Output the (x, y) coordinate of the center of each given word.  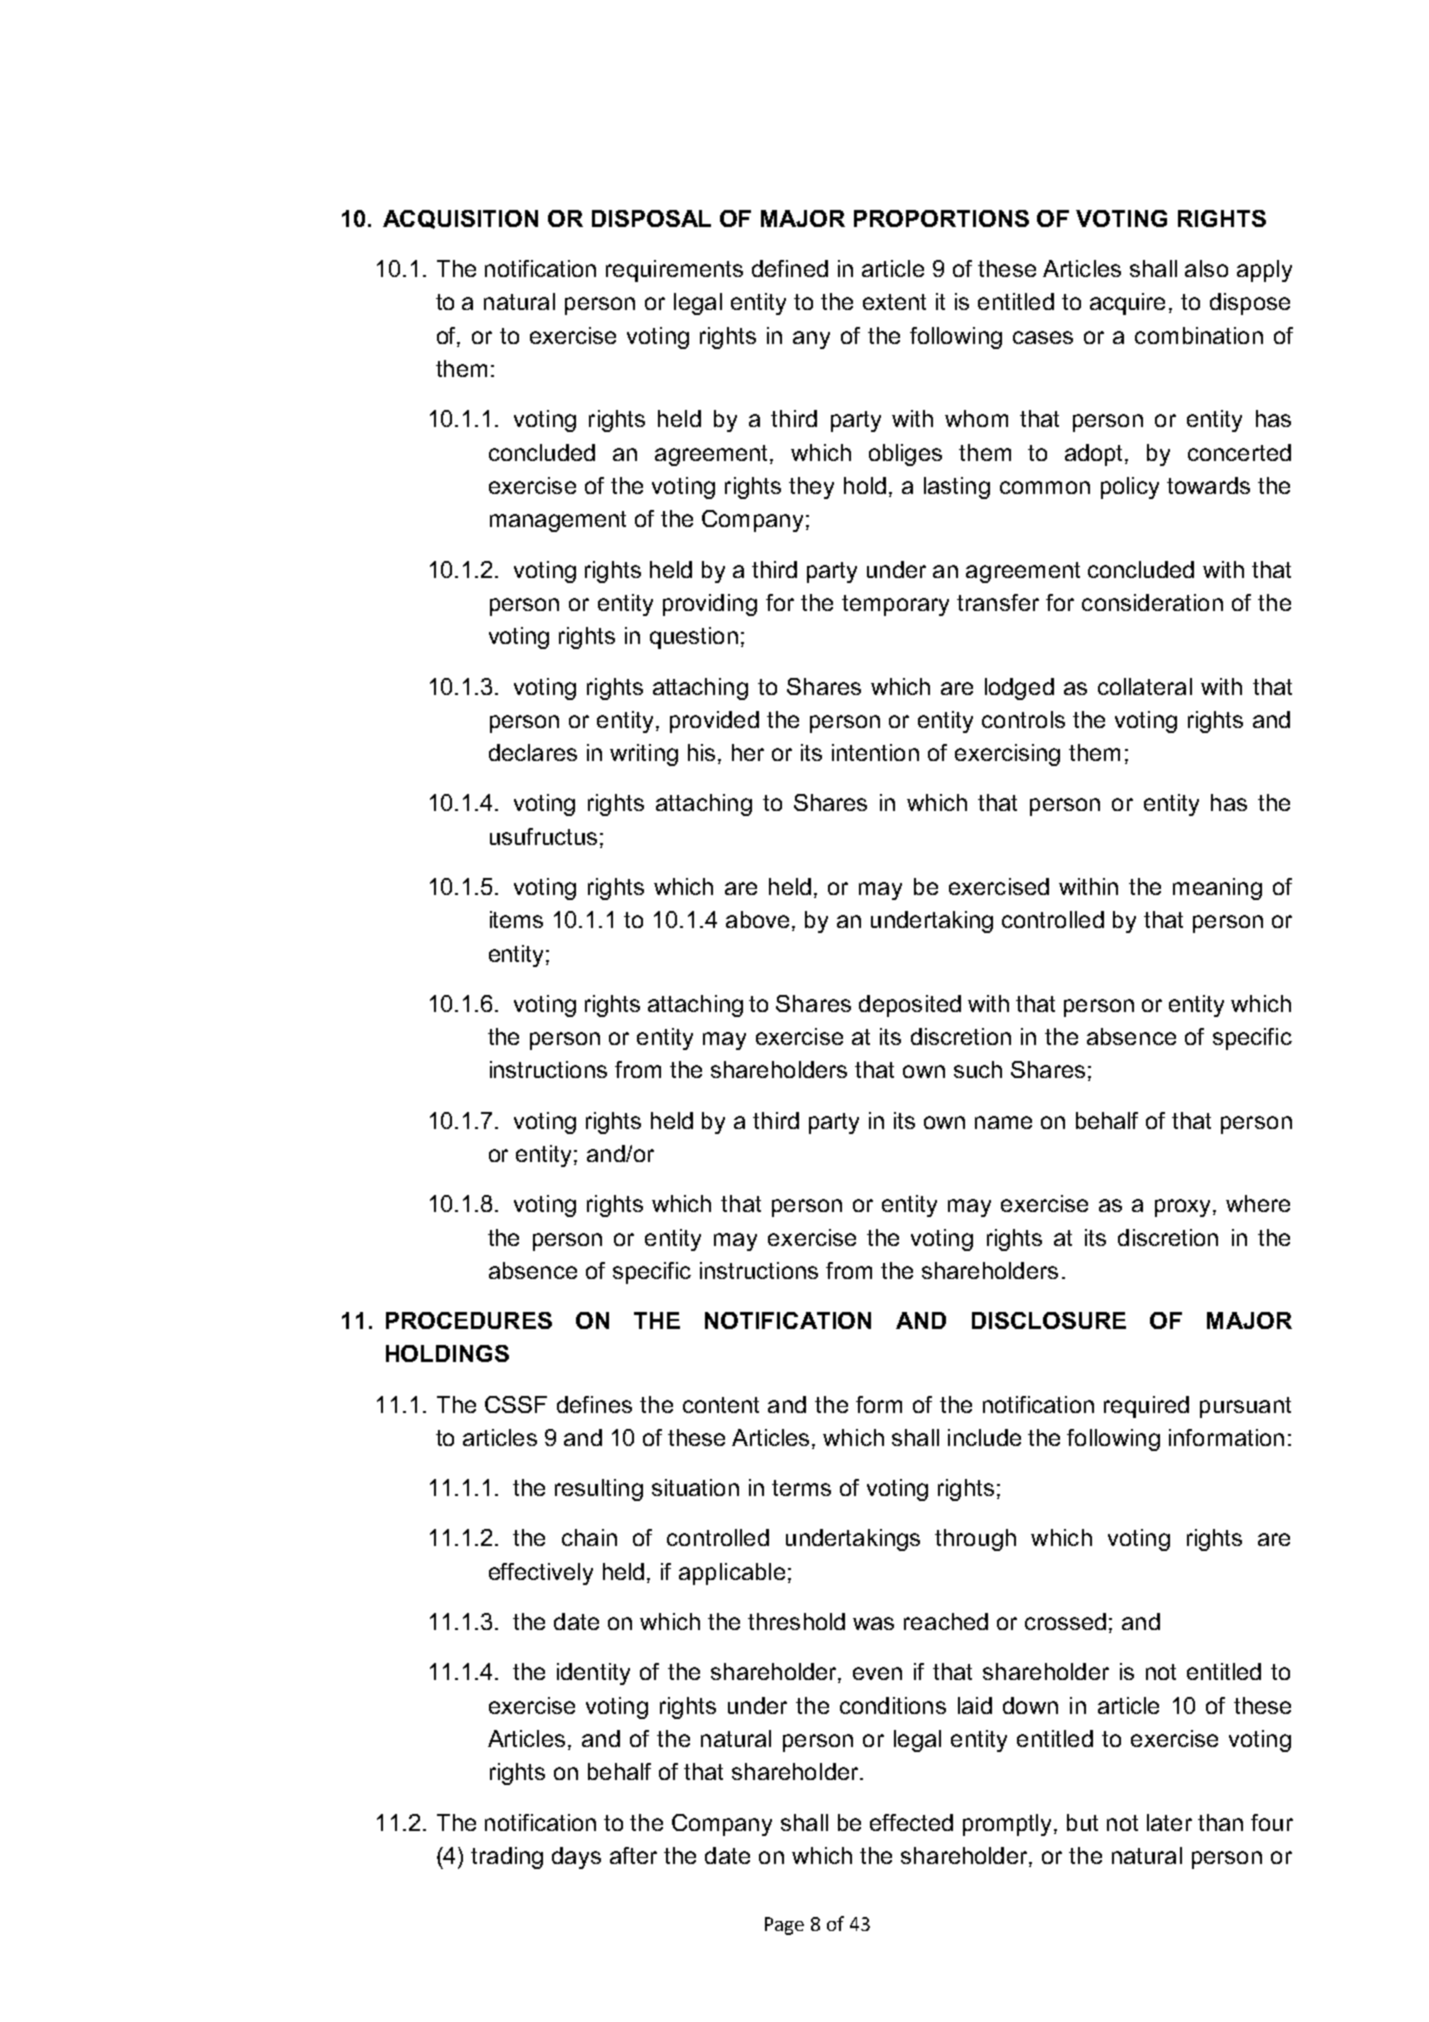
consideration (1152, 602)
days (576, 1858)
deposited (910, 1006)
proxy (1184, 1208)
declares (533, 752)
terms (801, 1488)
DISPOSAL (651, 218)
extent (894, 302)
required (1146, 1407)
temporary (895, 605)
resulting (599, 1490)
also (1206, 268)
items (516, 919)
